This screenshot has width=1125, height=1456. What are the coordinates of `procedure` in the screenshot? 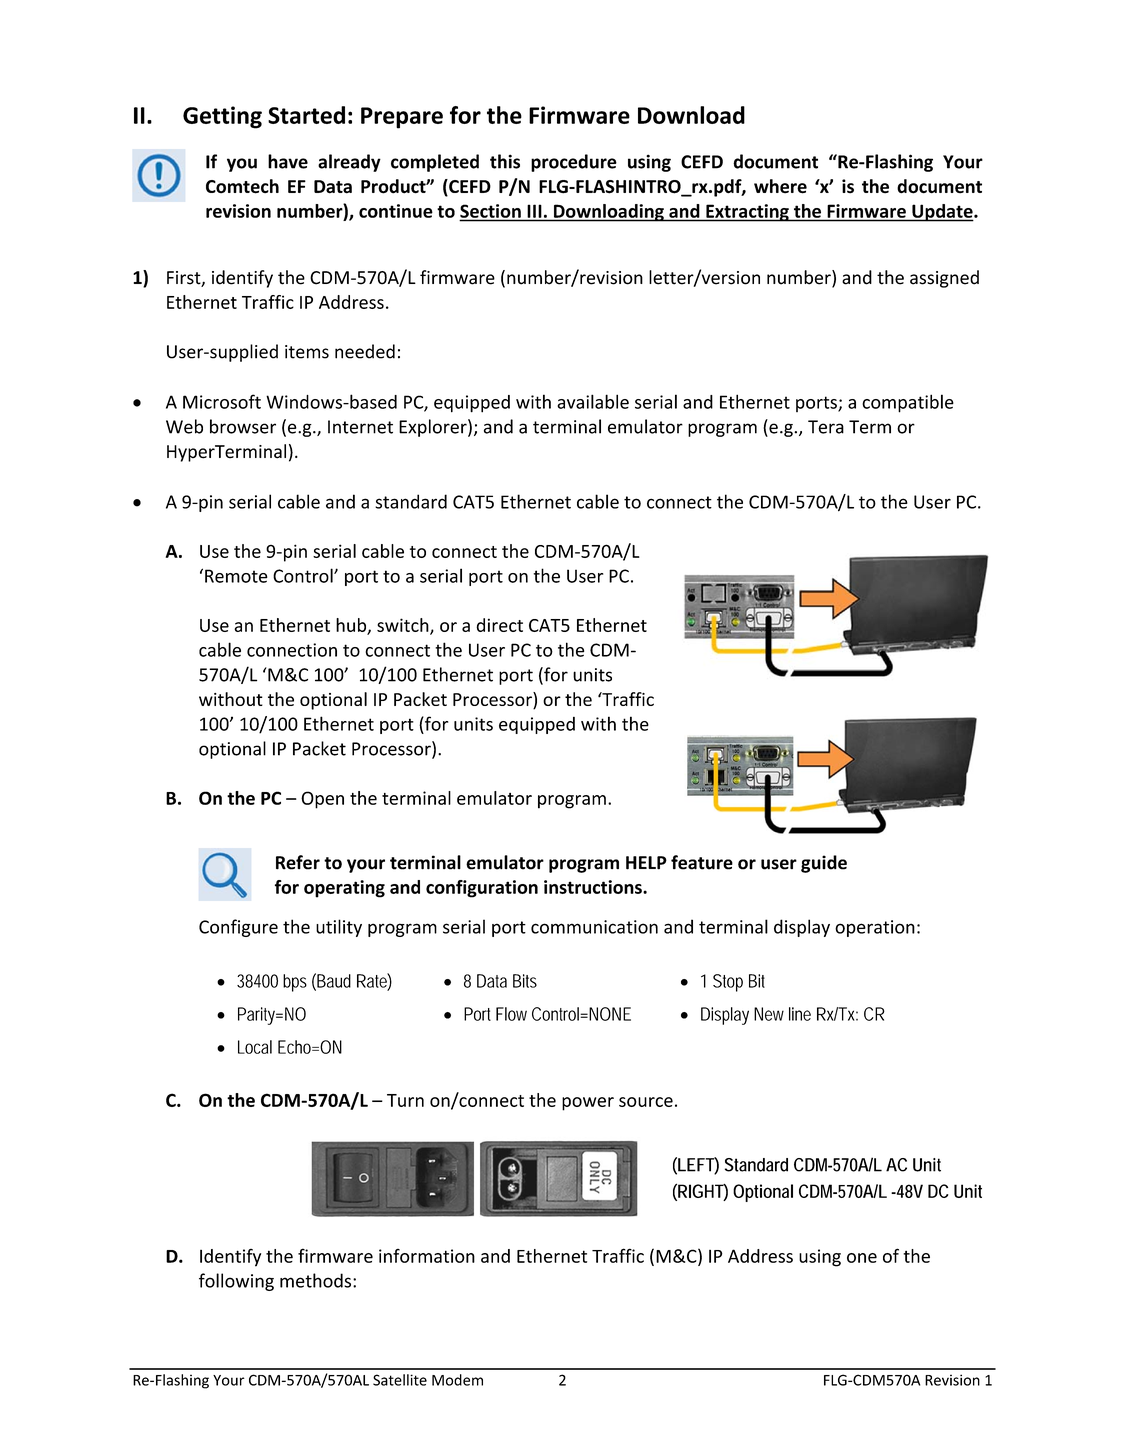 It's located at (574, 163).
